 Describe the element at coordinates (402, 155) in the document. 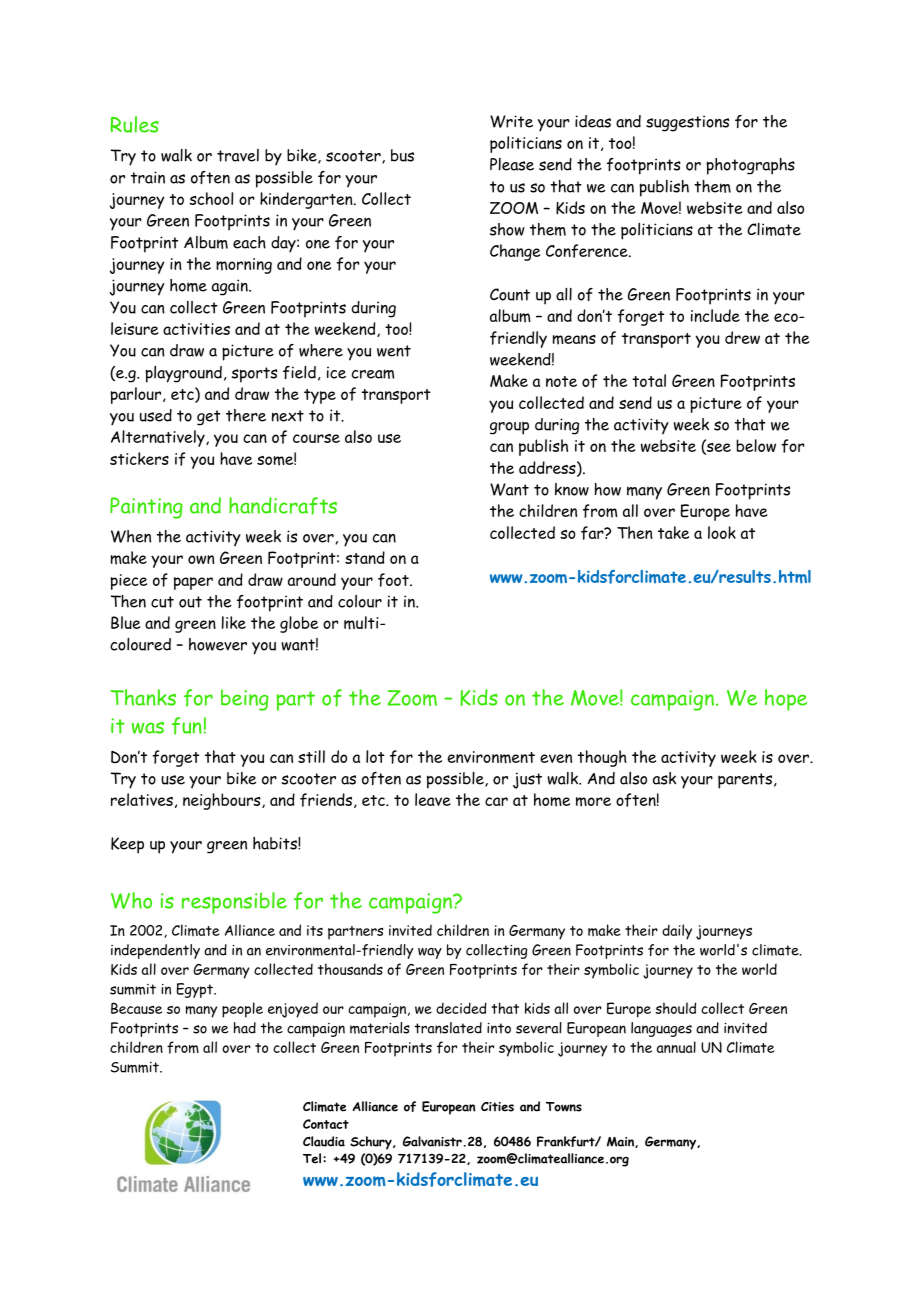

I see `bus` at that location.
